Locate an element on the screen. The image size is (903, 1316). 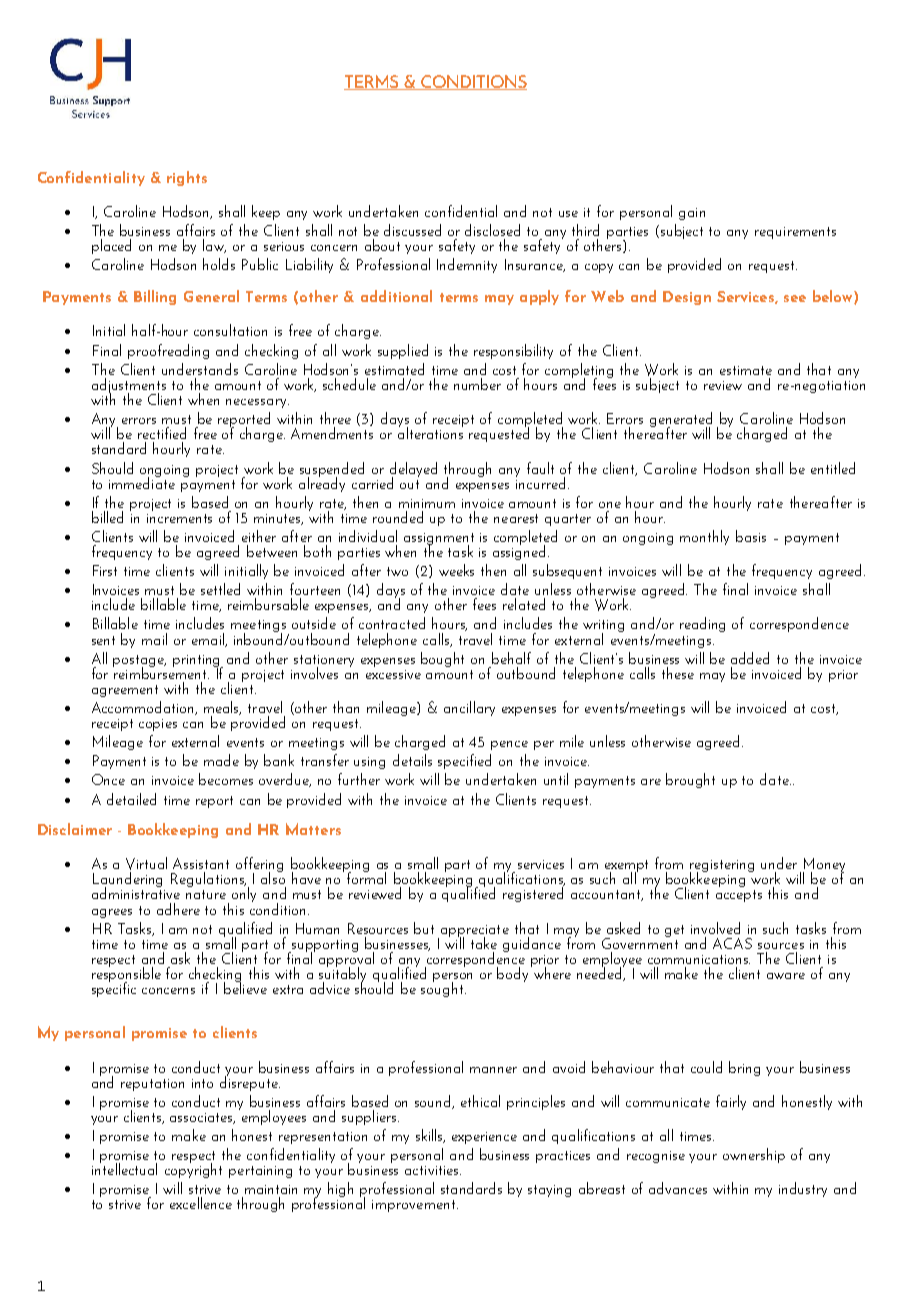
increments is located at coordinates (179, 518).
